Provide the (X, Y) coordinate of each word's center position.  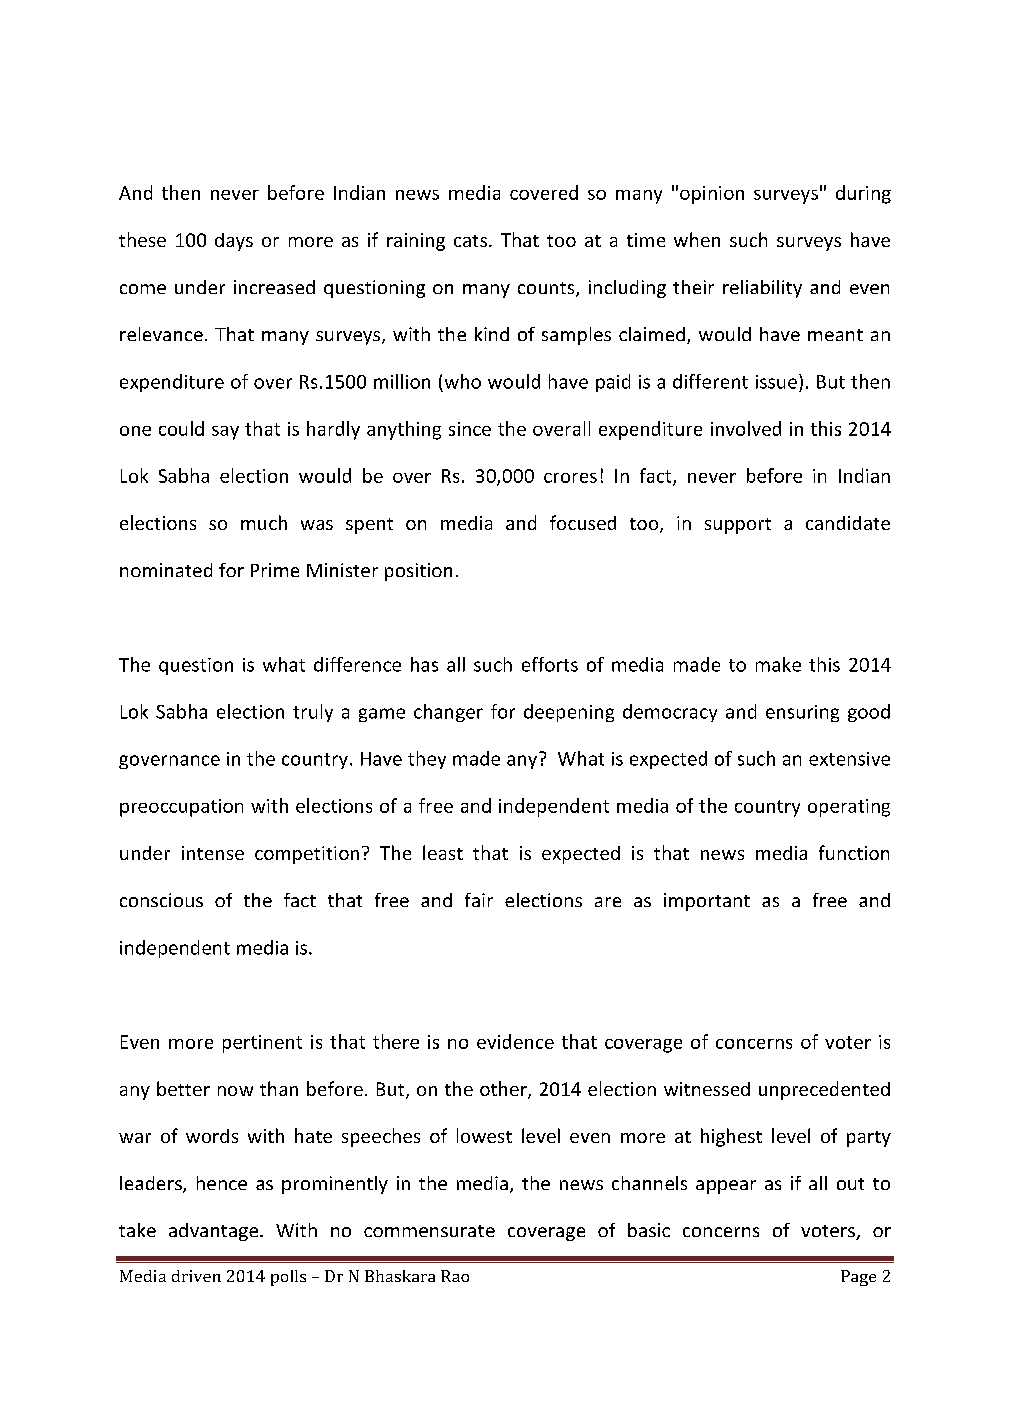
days (234, 242)
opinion (712, 195)
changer (448, 713)
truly (313, 713)
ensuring (802, 713)
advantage (215, 1232)
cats (470, 241)
